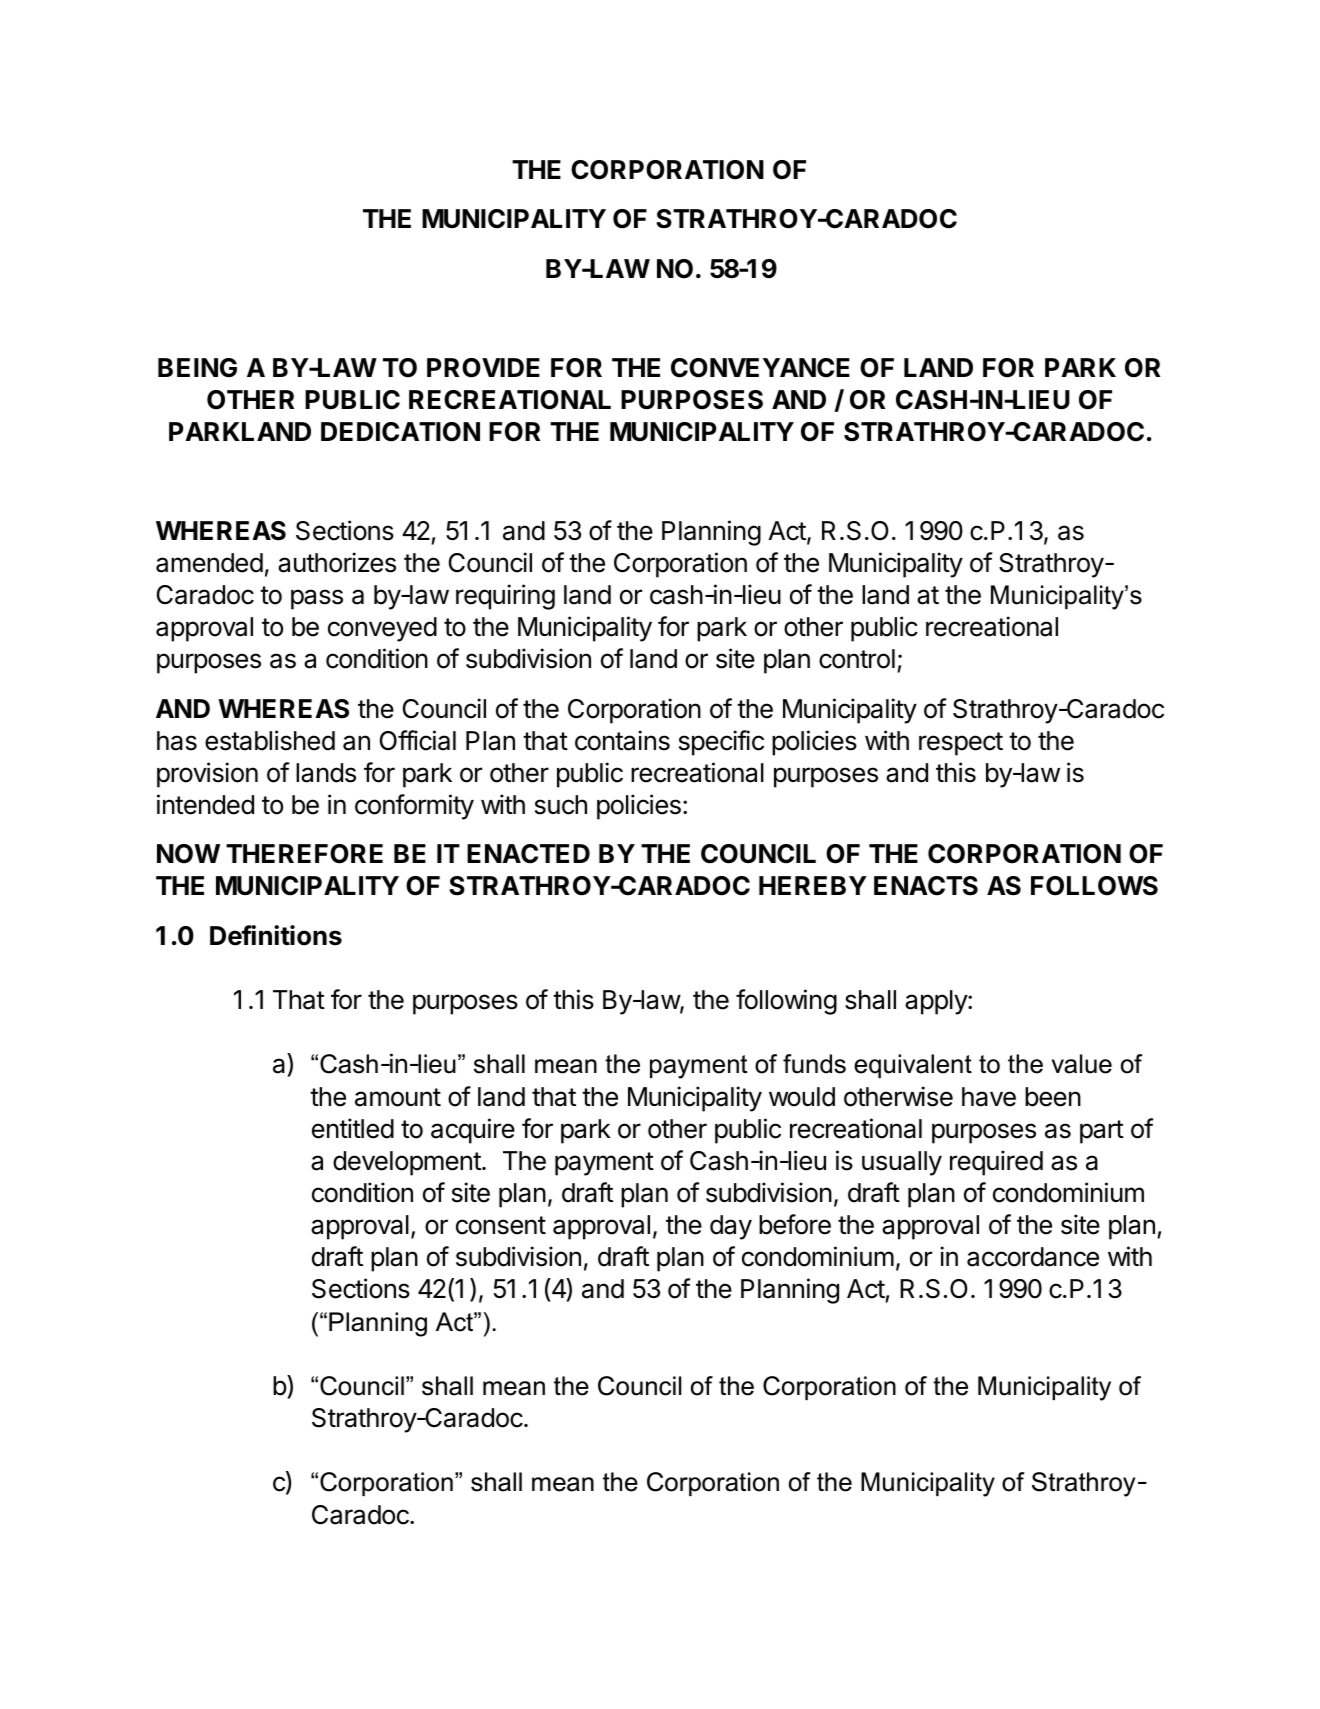 The width and height of the page is (1320, 1709). What do you see at coordinates (407, 1163) in the page?
I see `development` at bounding box center [407, 1163].
